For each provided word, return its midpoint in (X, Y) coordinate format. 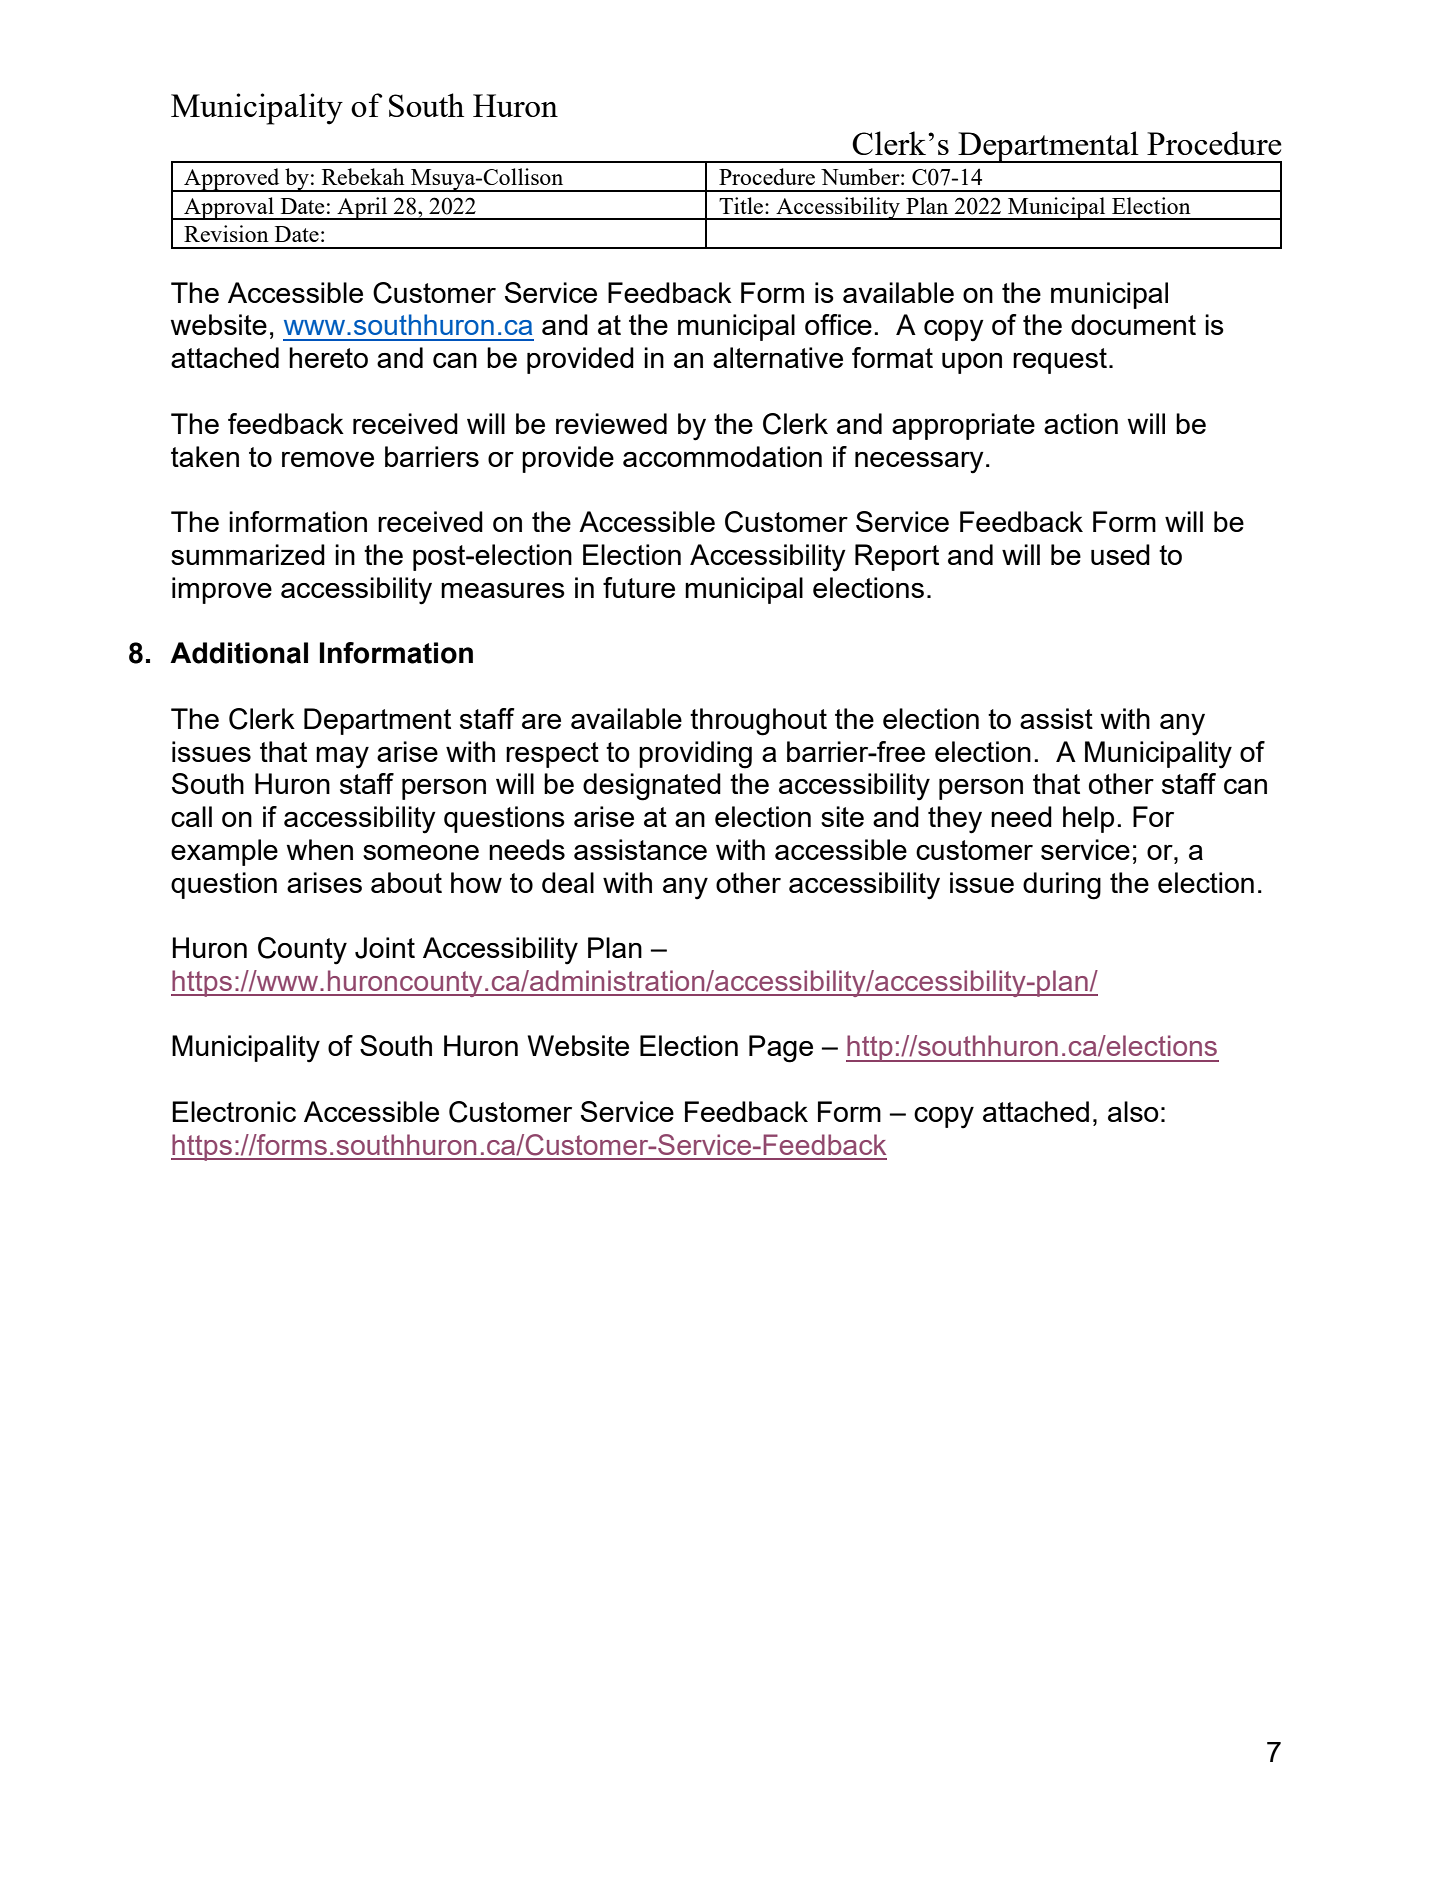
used (1120, 554)
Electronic (234, 1111)
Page (781, 1049)
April (362, 208)
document (1133, 324)
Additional (239, 653)
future (639, 587)
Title (742, 205)
